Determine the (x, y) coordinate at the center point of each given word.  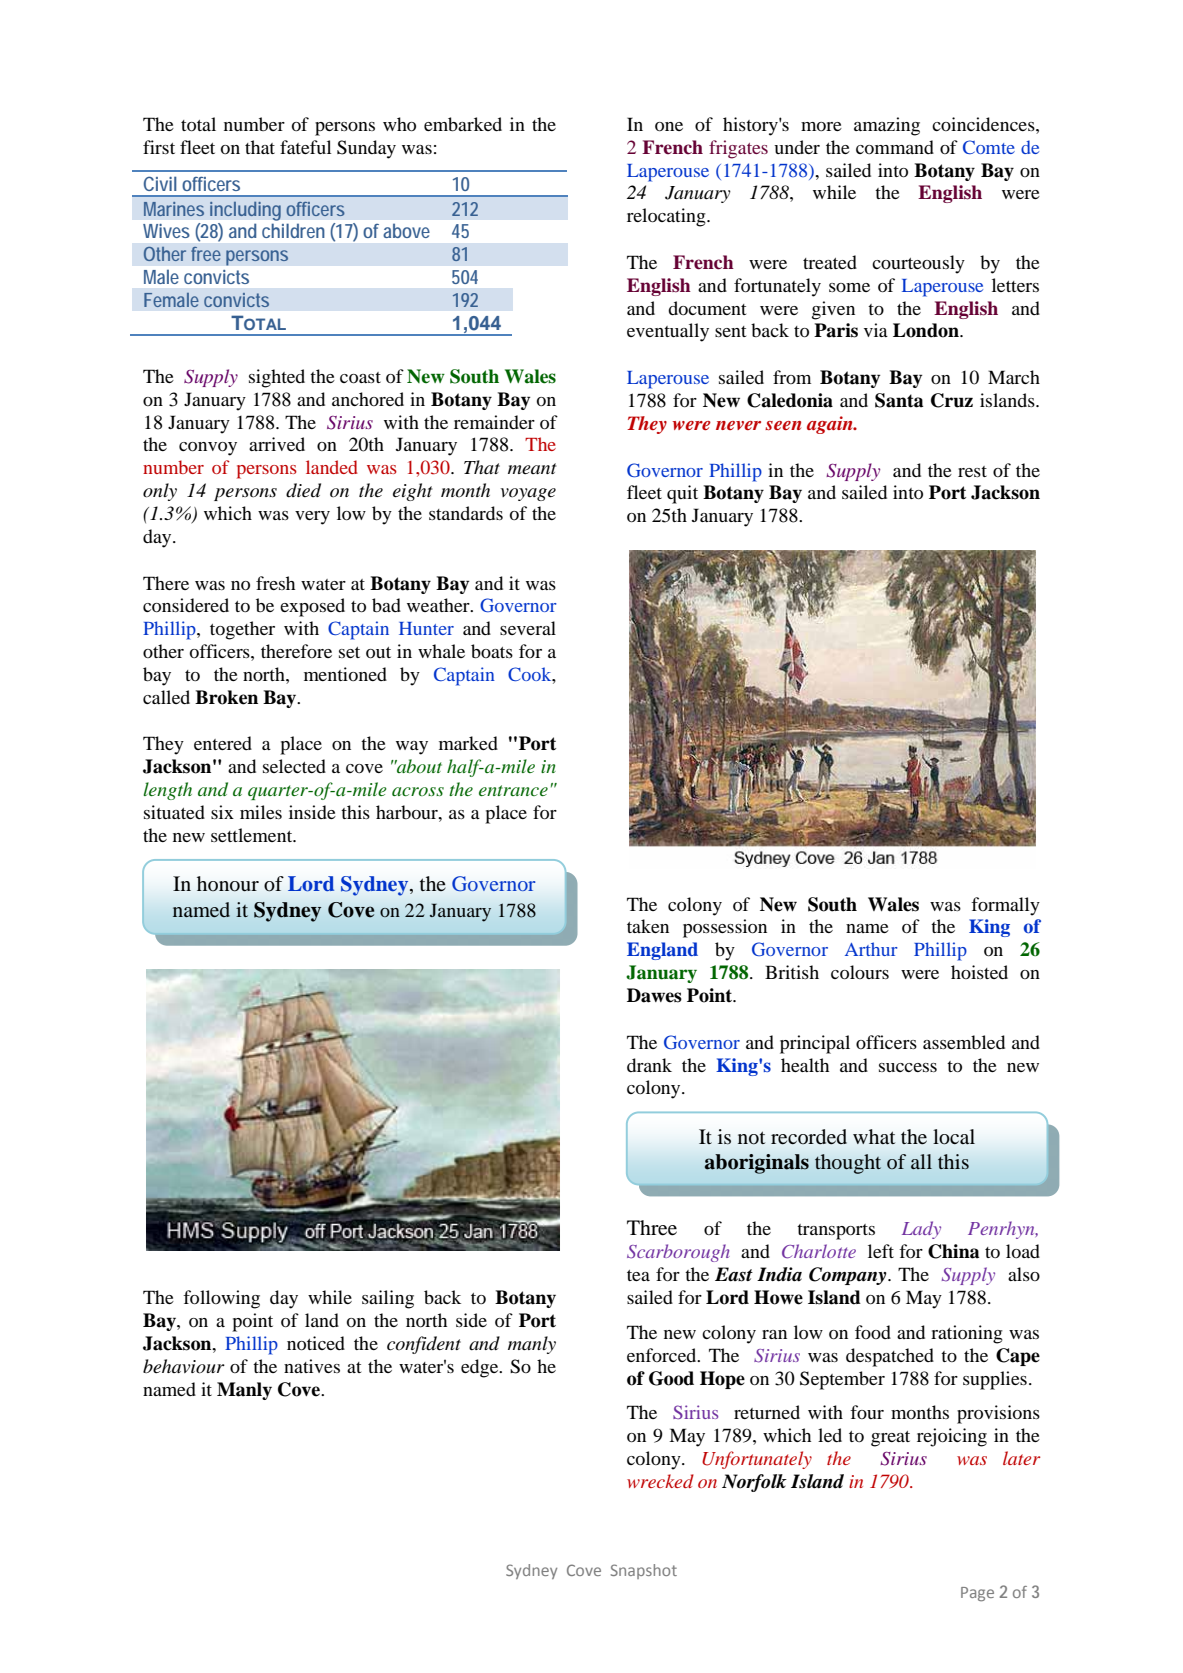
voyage (528, 494)
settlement (253, 835)
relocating (667, 217)
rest (972, 471)
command (895, 147)
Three (652, 1228)
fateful (305, 147)
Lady (921, 1230)
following (221, 1299)
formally (1005, 906)
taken (648, 926)
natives (312, 1366)
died (303, 490)
